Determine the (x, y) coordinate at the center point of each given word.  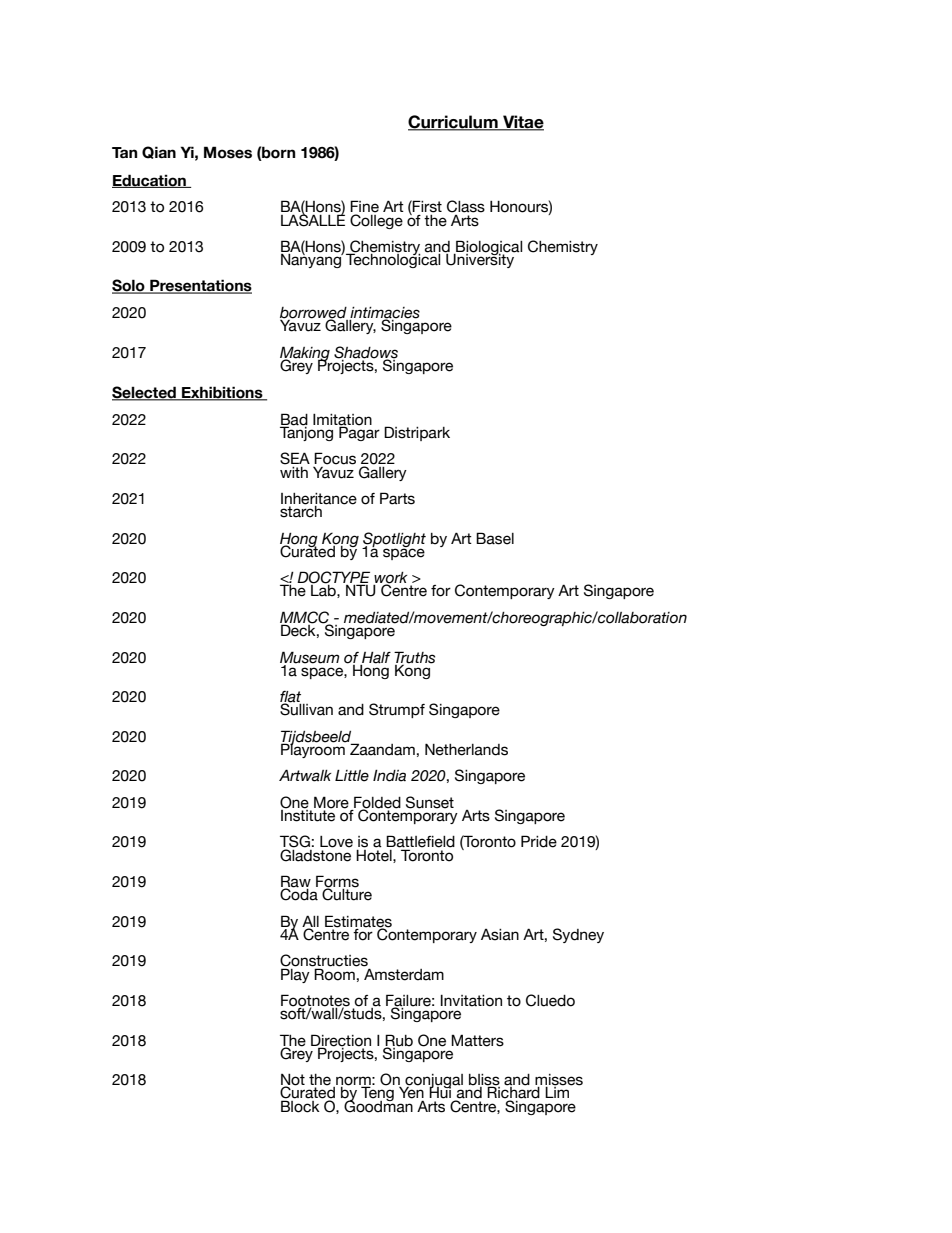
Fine (364, 207)
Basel (495, 538)
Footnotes (315, 1001)
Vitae (522, 123)
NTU (361, 590)
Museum (309, 657)
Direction (341, 1041)
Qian (159, 152)
